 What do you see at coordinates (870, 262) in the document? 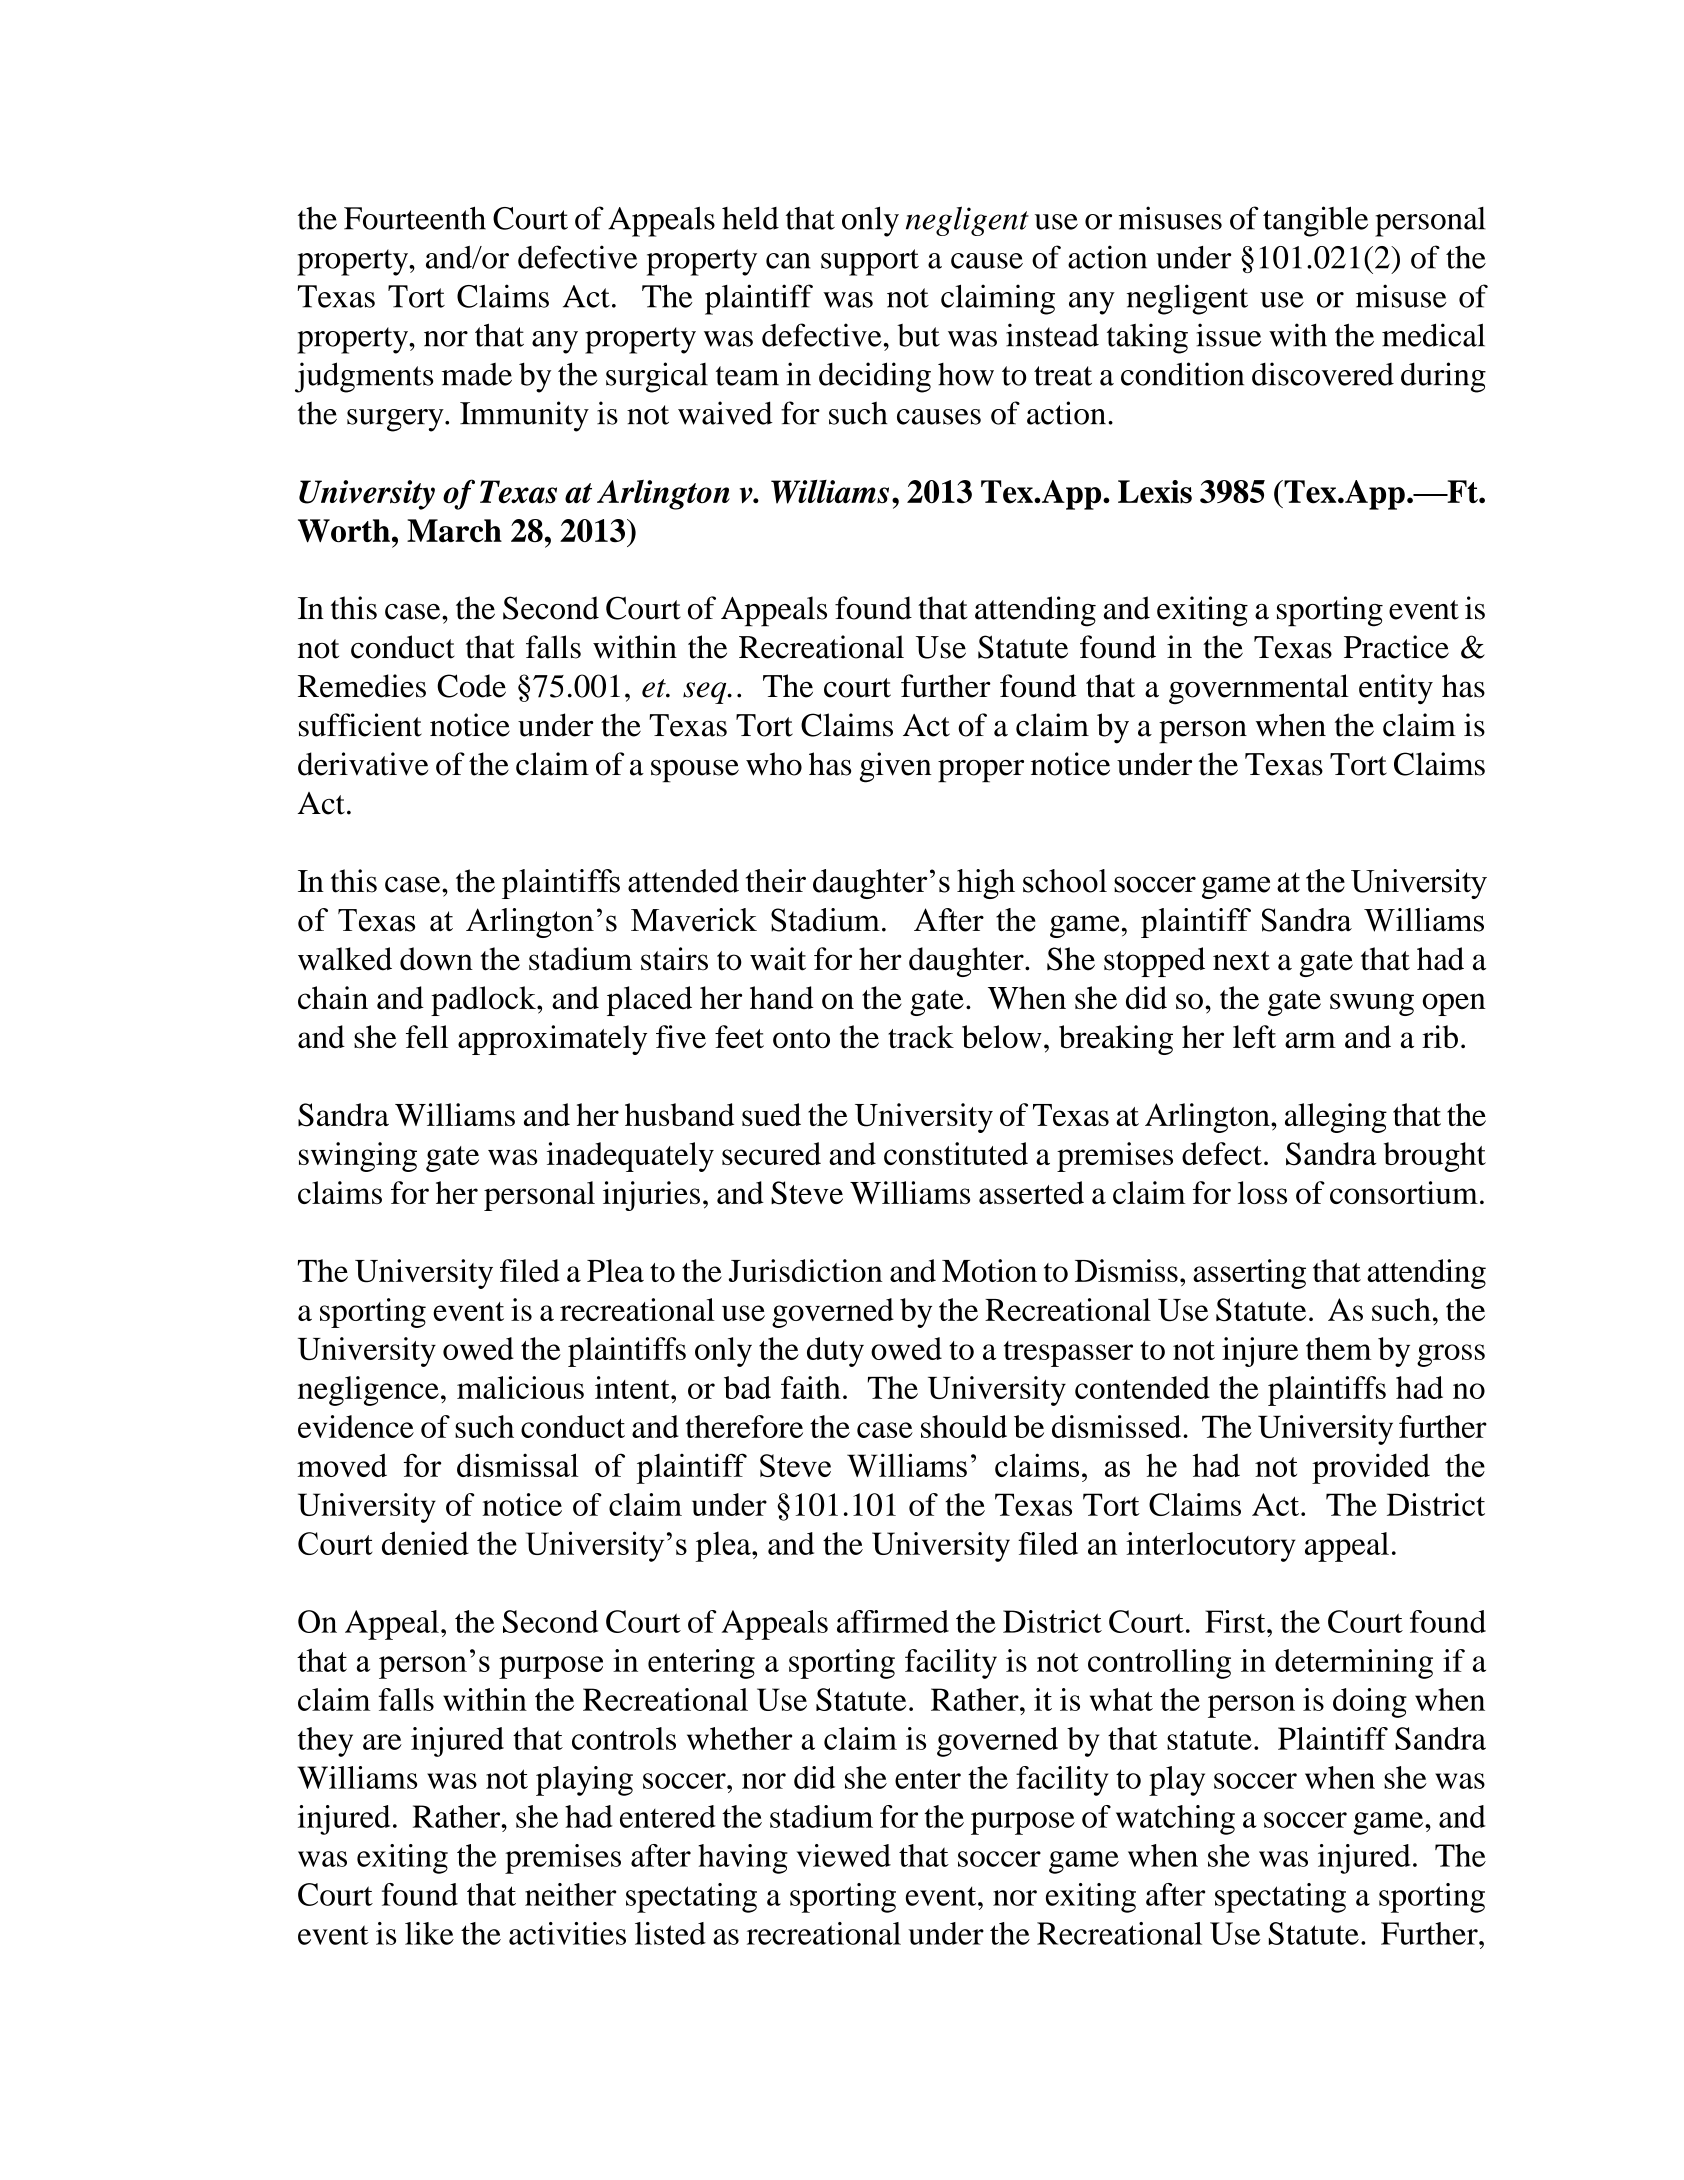
I see `support` at bounding box center [870, 262].
